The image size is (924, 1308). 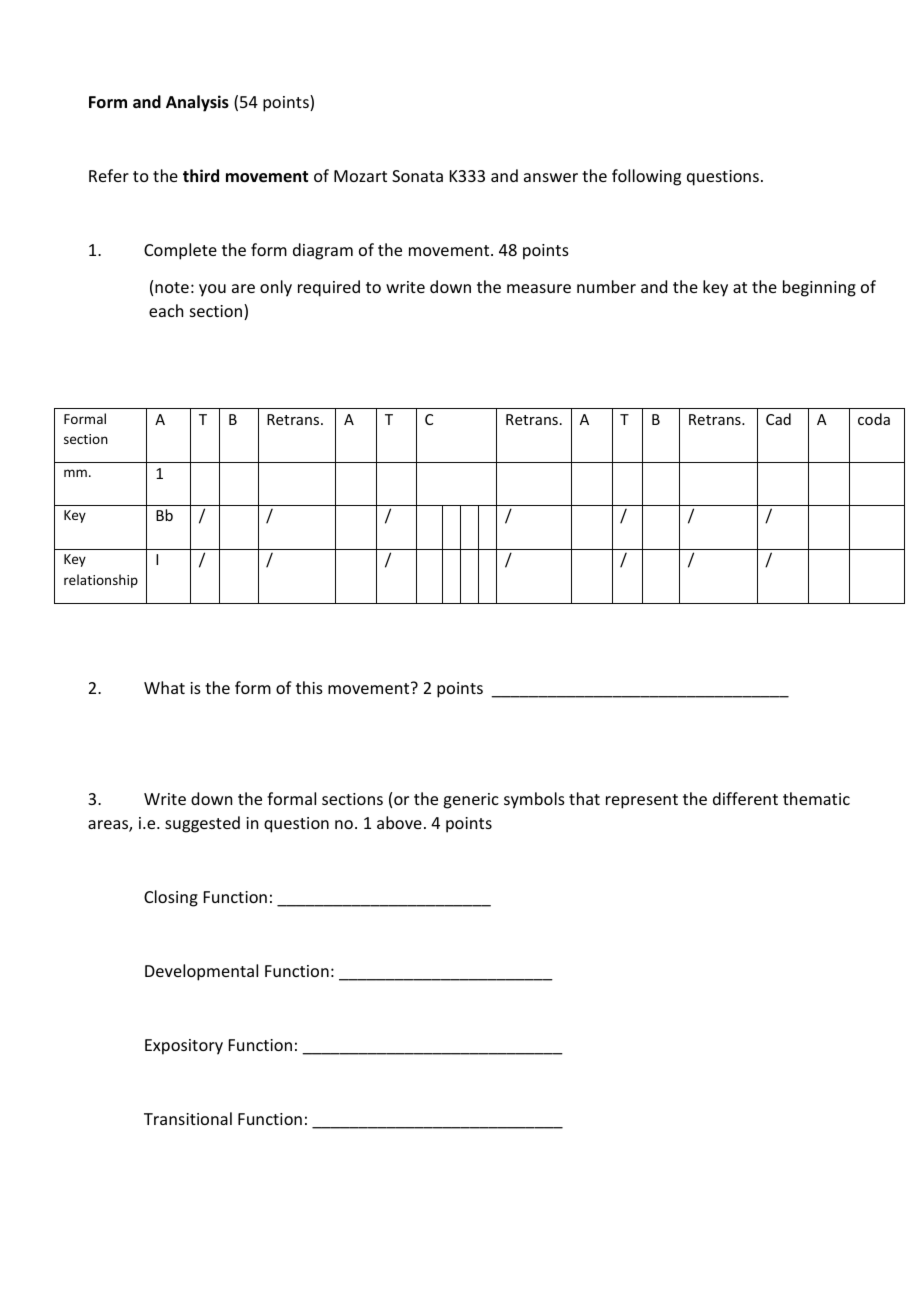 What do you see at coordinates (188, 1118) in the document?
I see `Transitional` at bounding box center [188, 1118].
